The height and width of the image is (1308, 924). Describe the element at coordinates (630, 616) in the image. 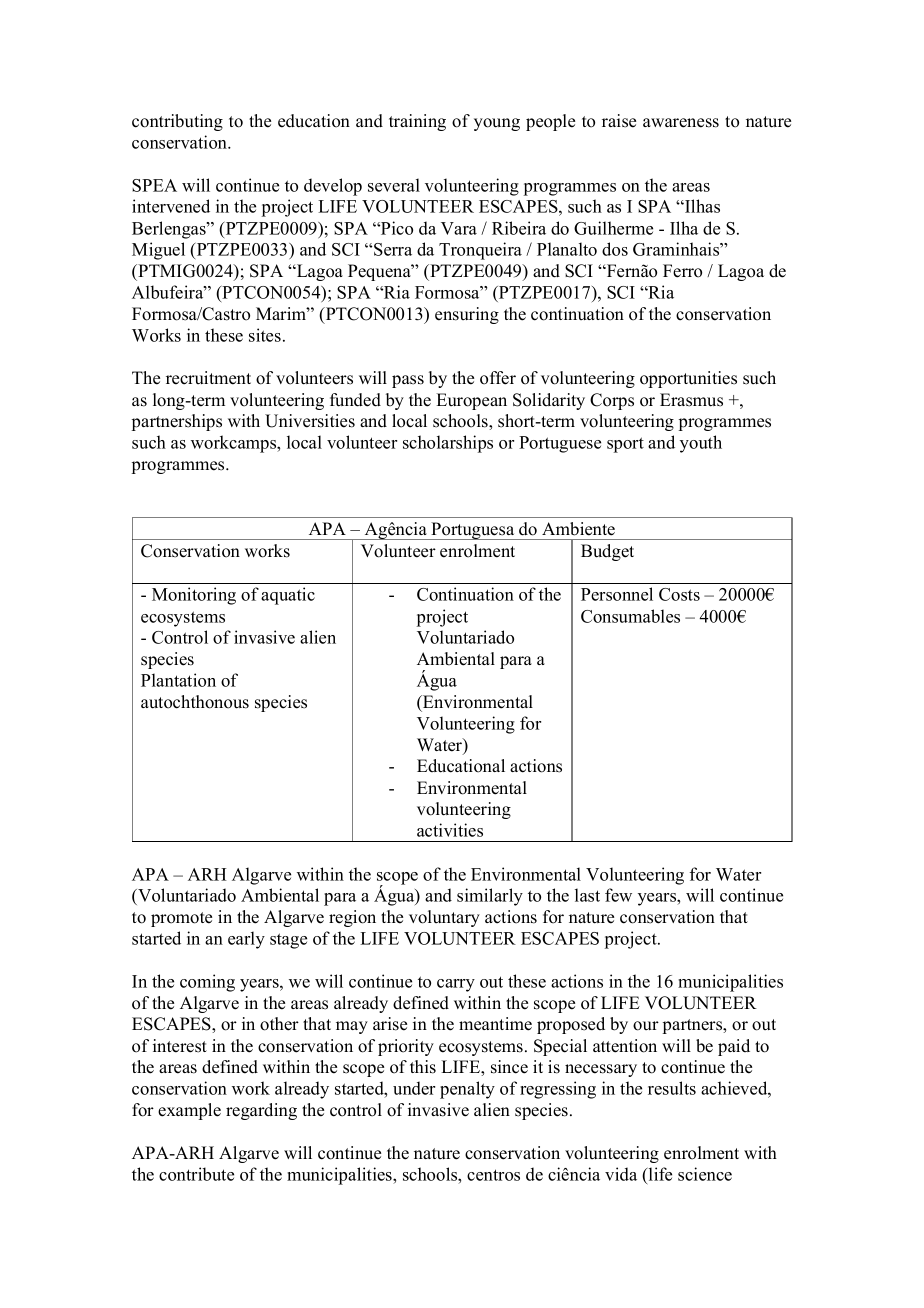

I see `Consumables` at that location.
